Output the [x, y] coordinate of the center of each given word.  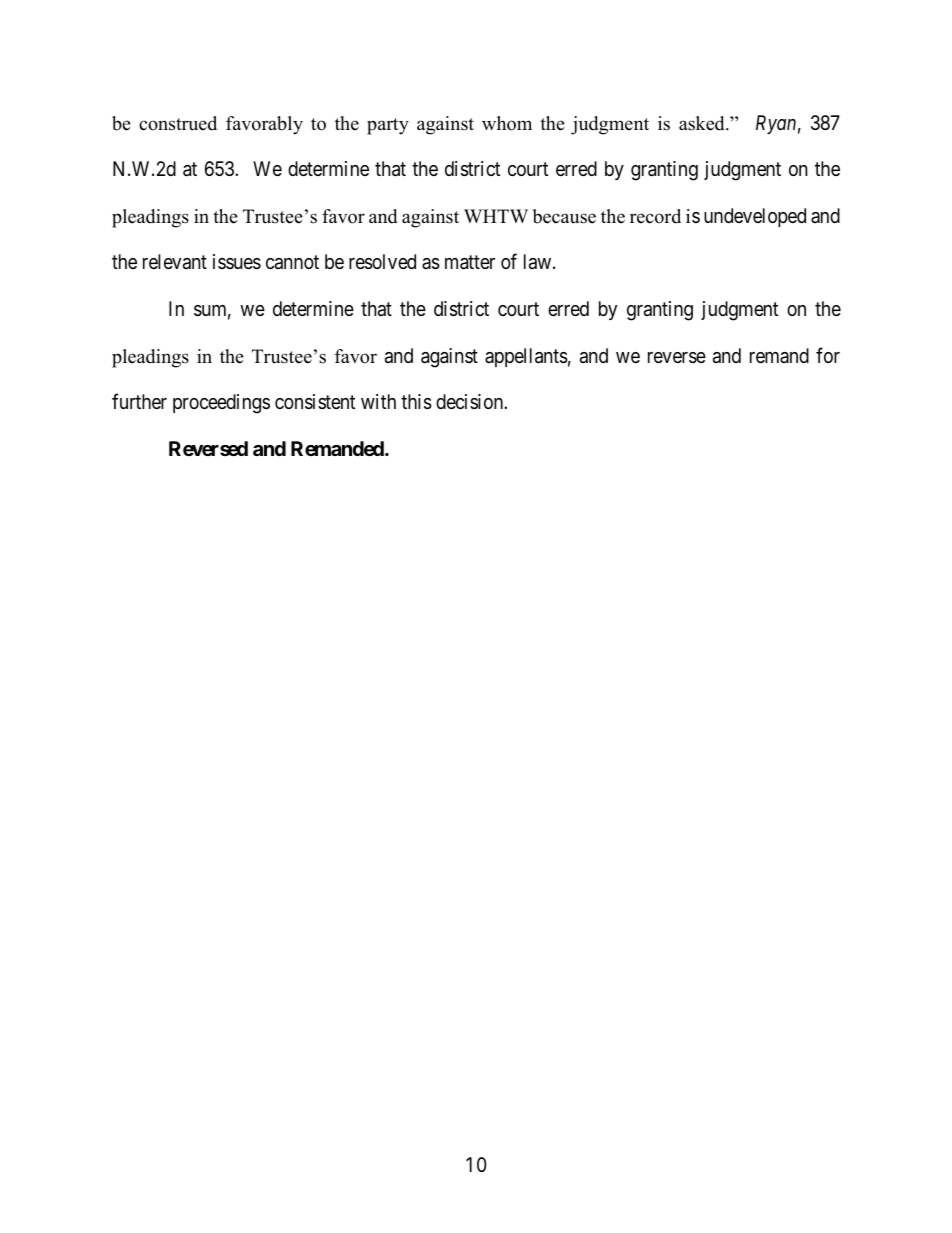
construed [178, 123]
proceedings [221, 404]
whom [507, 123]
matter [470, 263]
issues [237, 262]
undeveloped [755, 217]
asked [703, 123]
